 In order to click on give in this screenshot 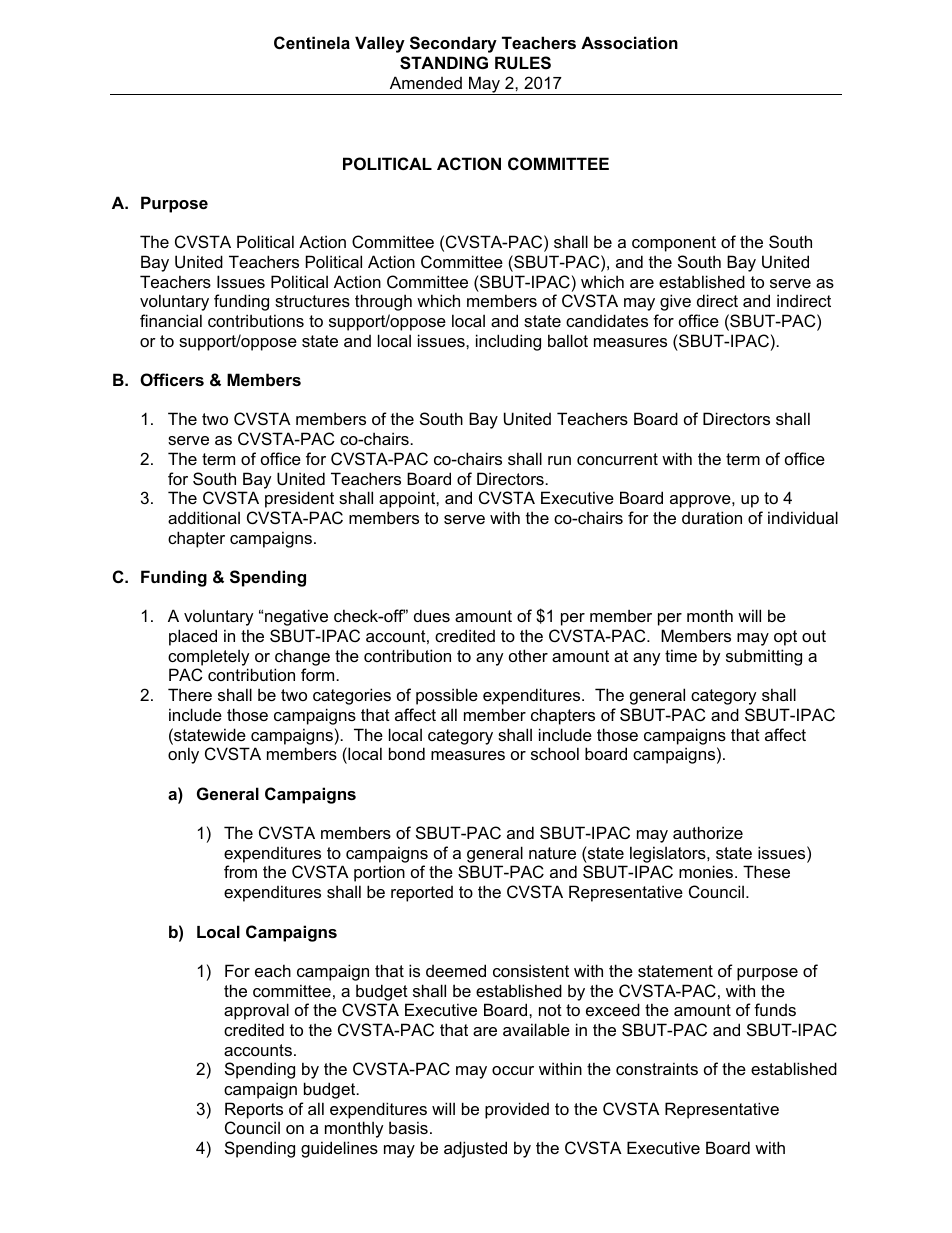, I will do `click(675, 302)`.
